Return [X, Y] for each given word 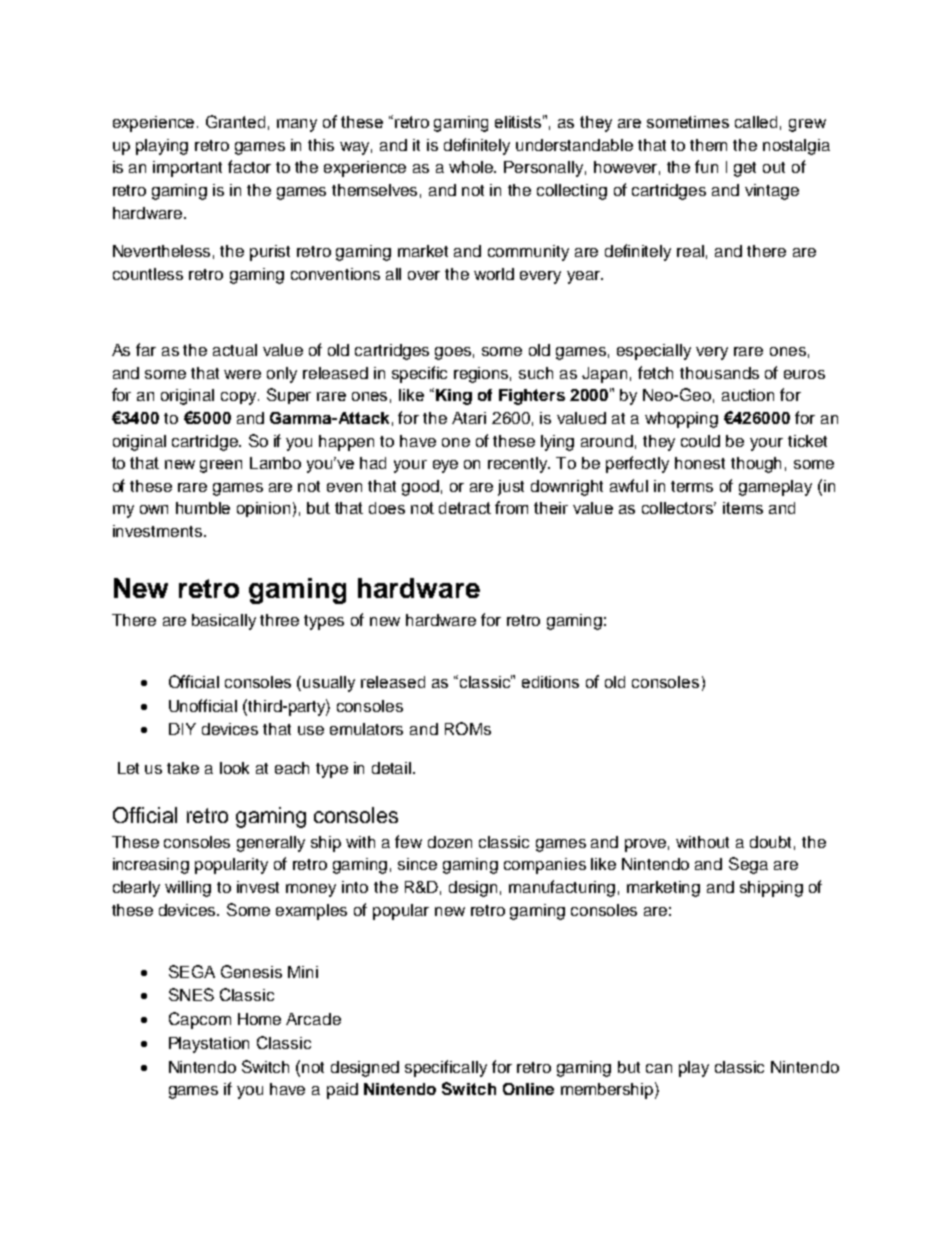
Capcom [200, 1020]
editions [550, 682]
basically [224, 622]
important [187, 169]
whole [472, 167]
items [743, 508]
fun [706, 166]
